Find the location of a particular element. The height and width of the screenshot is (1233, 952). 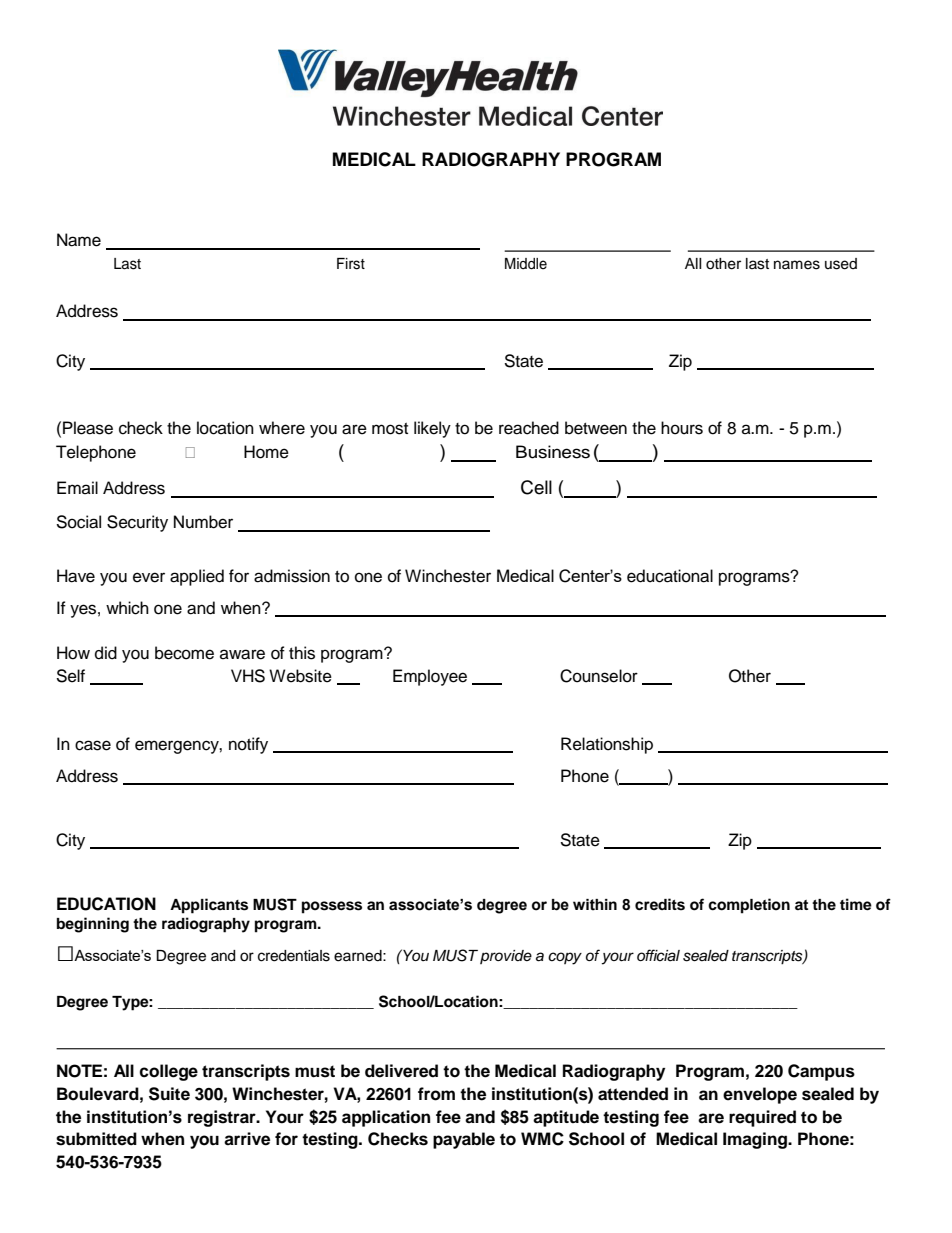

Suite is located at coordinates (169, 1094).
